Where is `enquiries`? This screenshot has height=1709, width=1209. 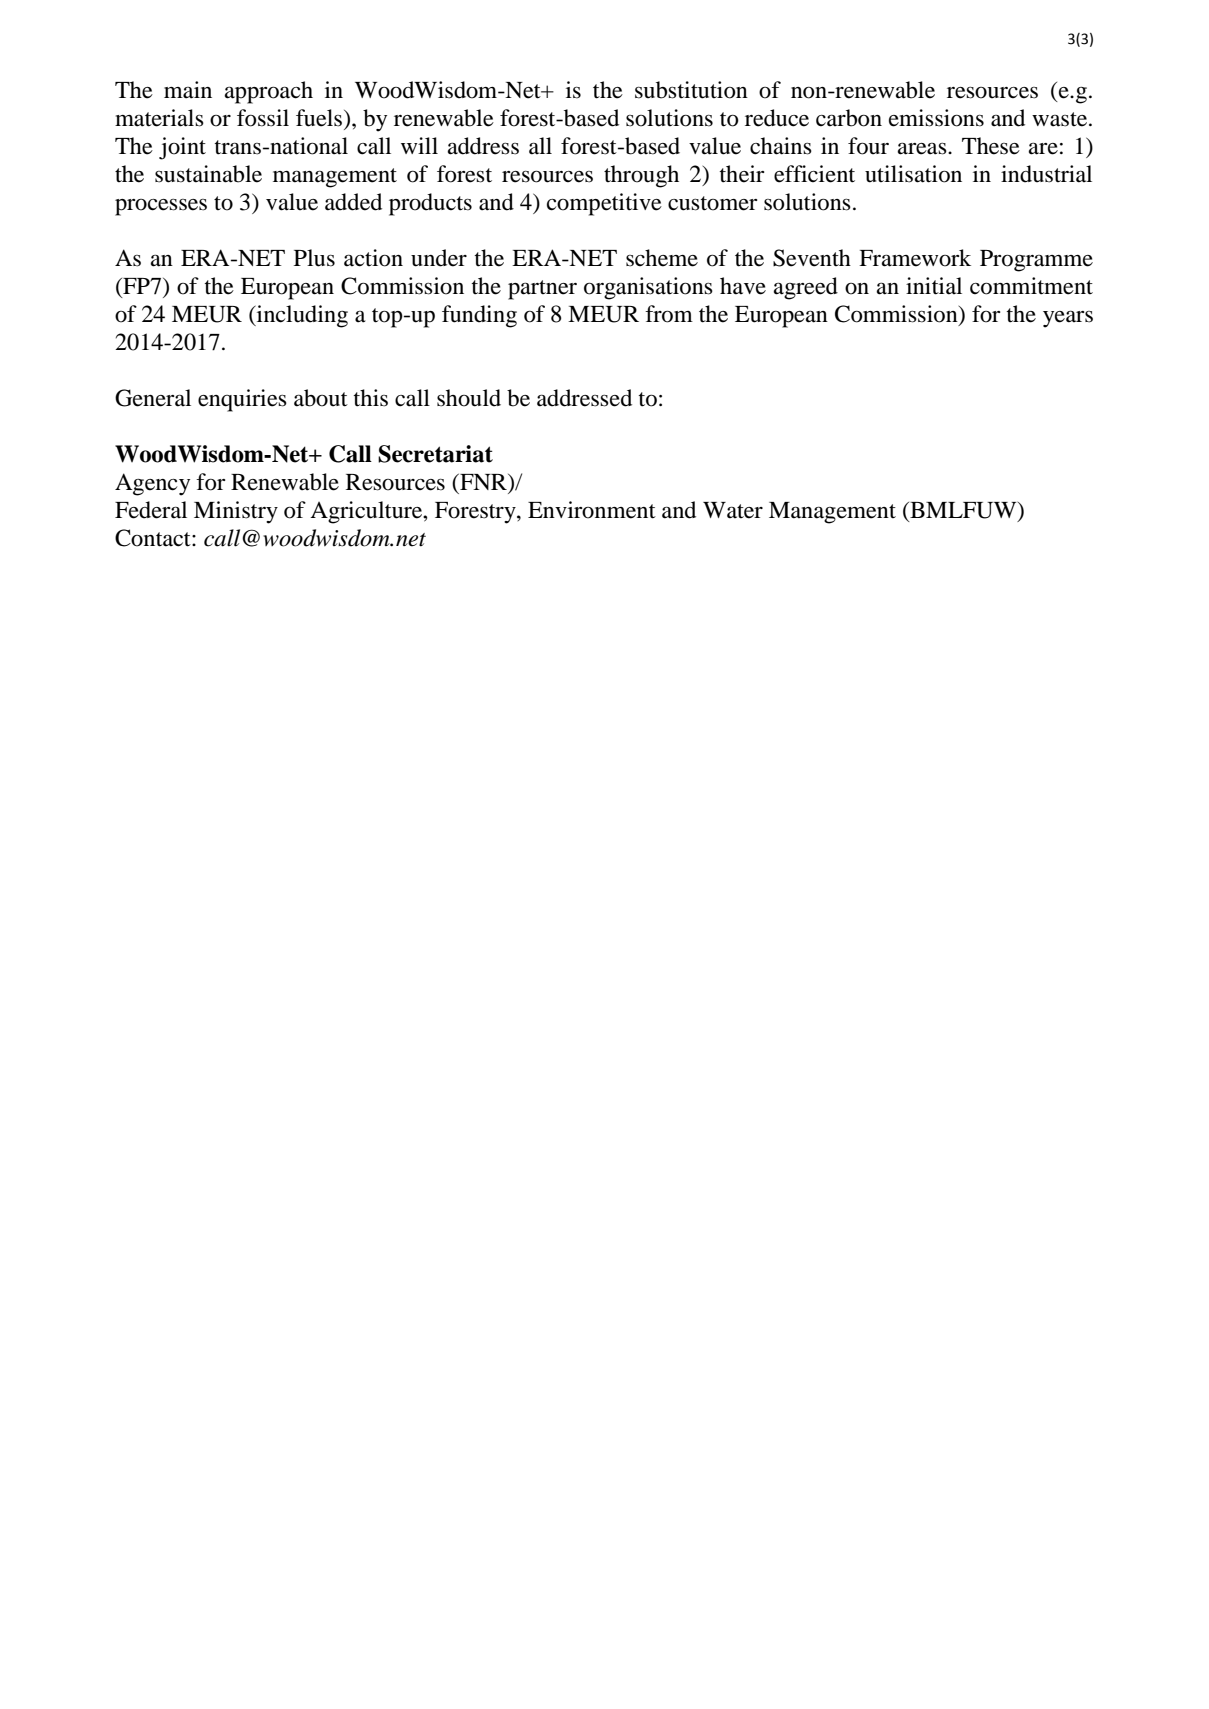 enquiries is located at coordinates (242, 400).
